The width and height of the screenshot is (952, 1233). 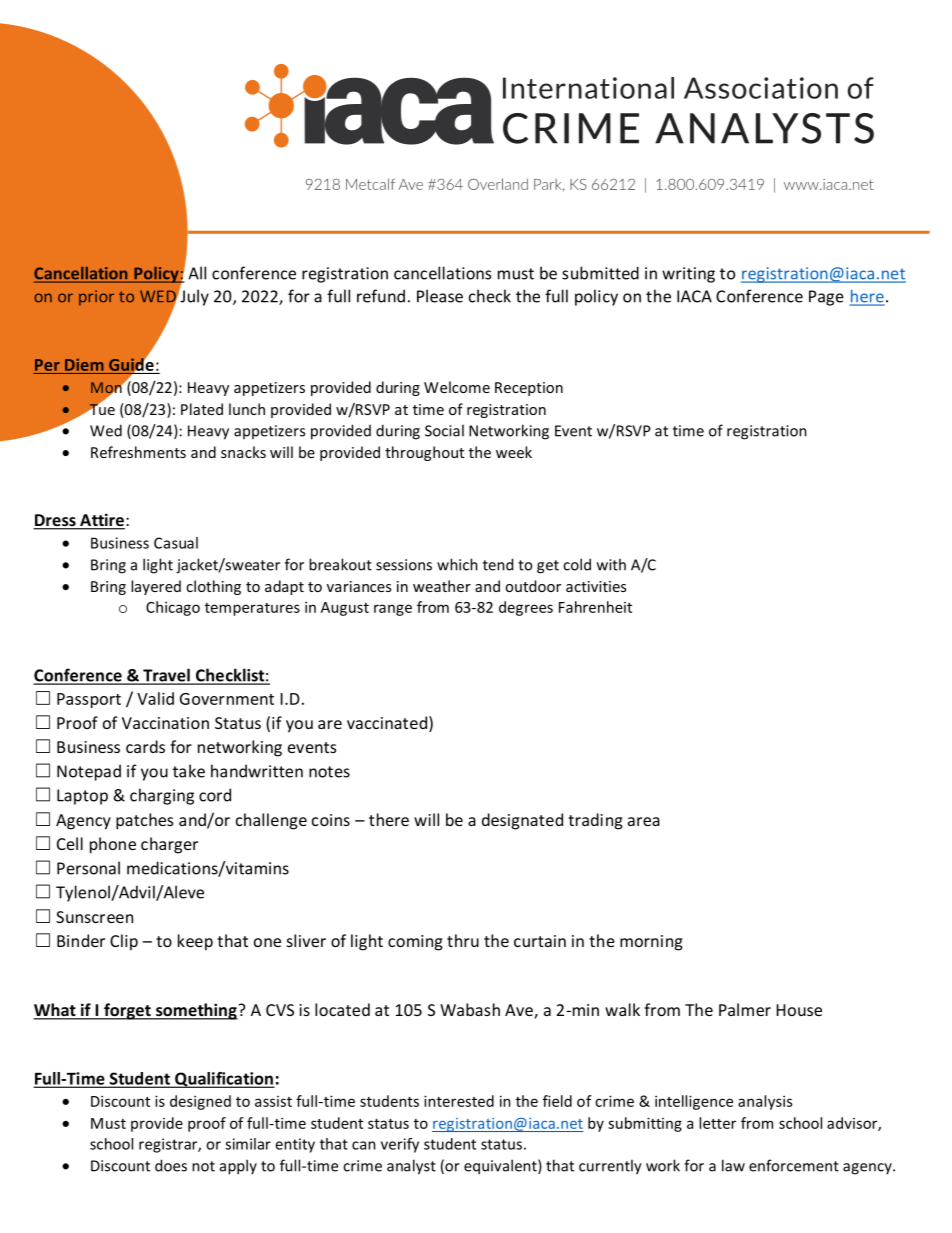 I want to click on prior, so click(x=96, y=298).
